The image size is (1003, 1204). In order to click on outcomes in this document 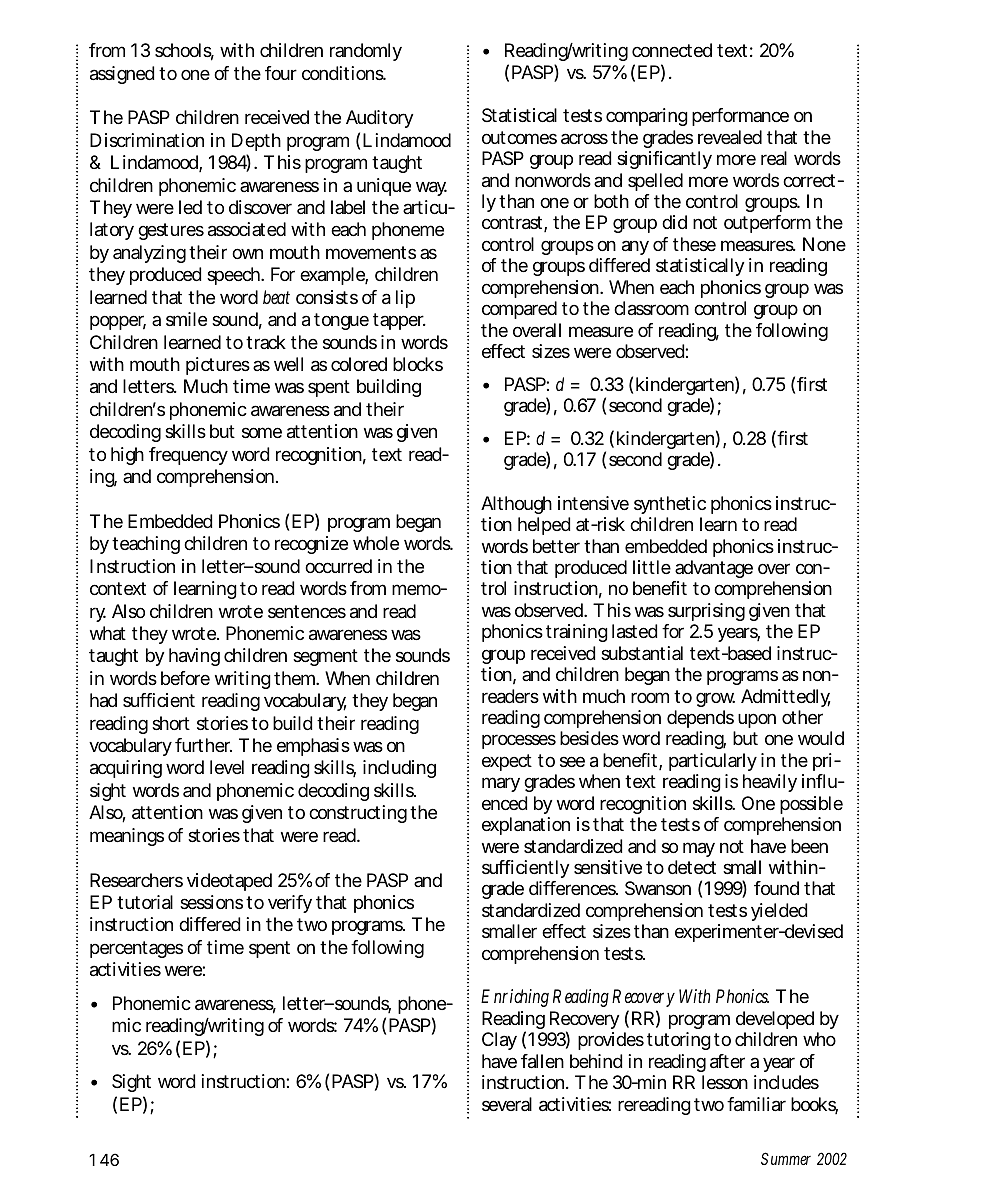, I will do `click(519, 137)`.
